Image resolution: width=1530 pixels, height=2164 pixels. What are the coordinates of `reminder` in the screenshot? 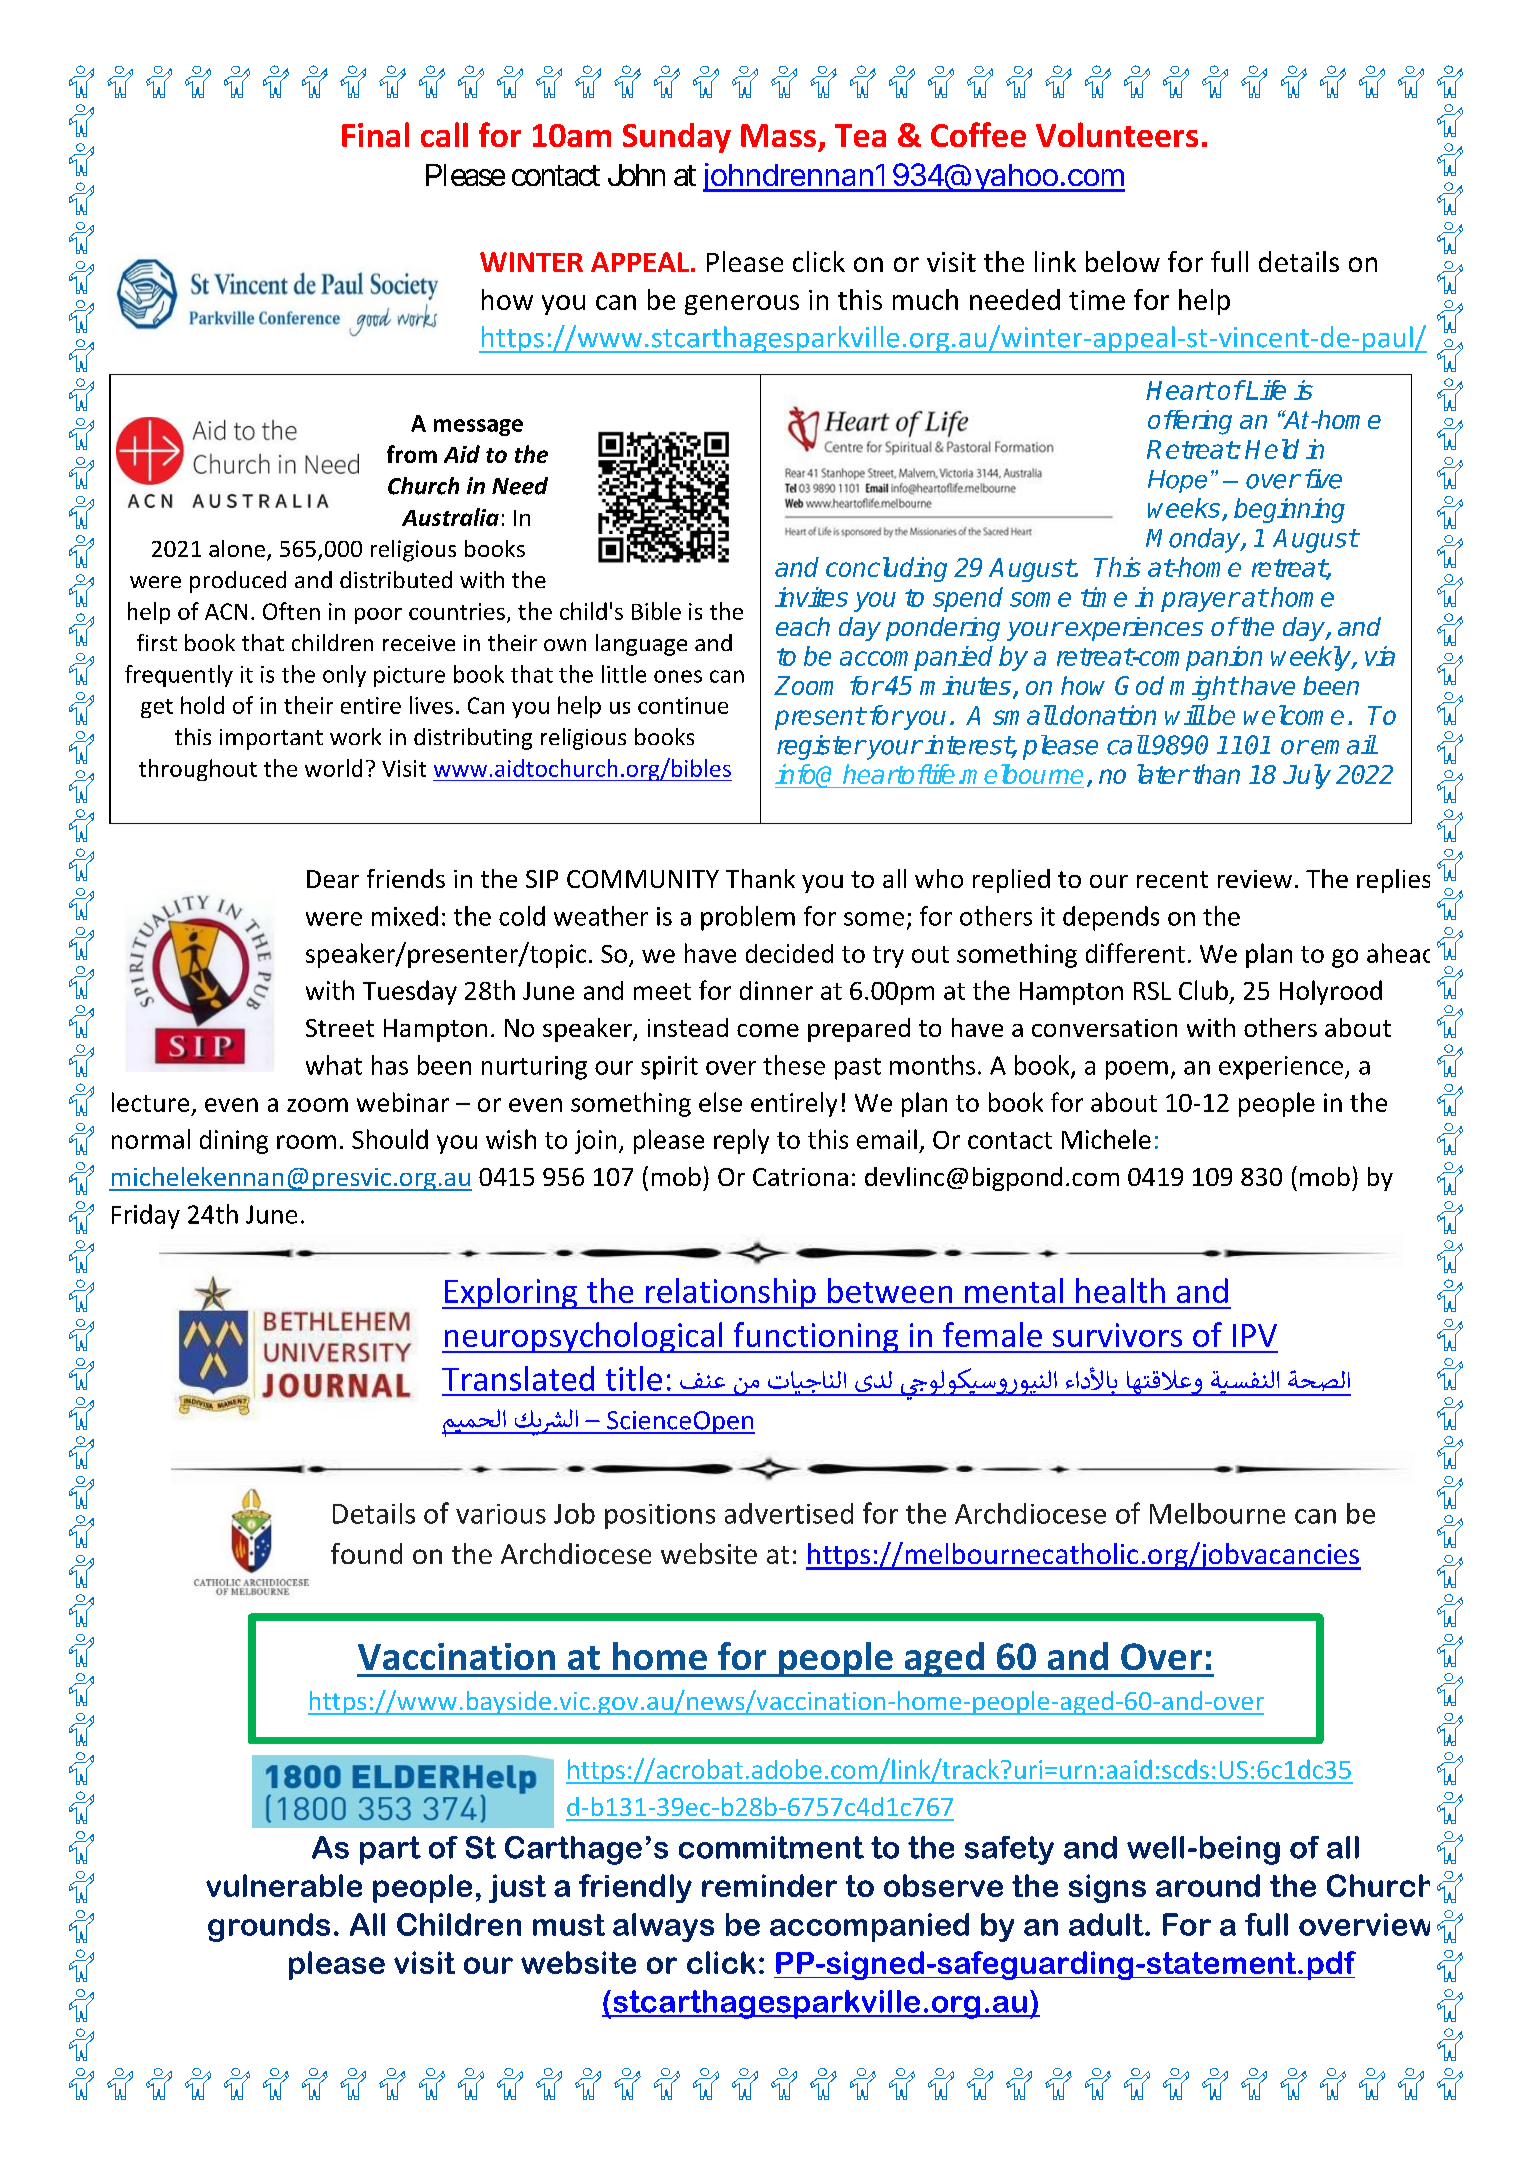 It's located at (769, 1885).
